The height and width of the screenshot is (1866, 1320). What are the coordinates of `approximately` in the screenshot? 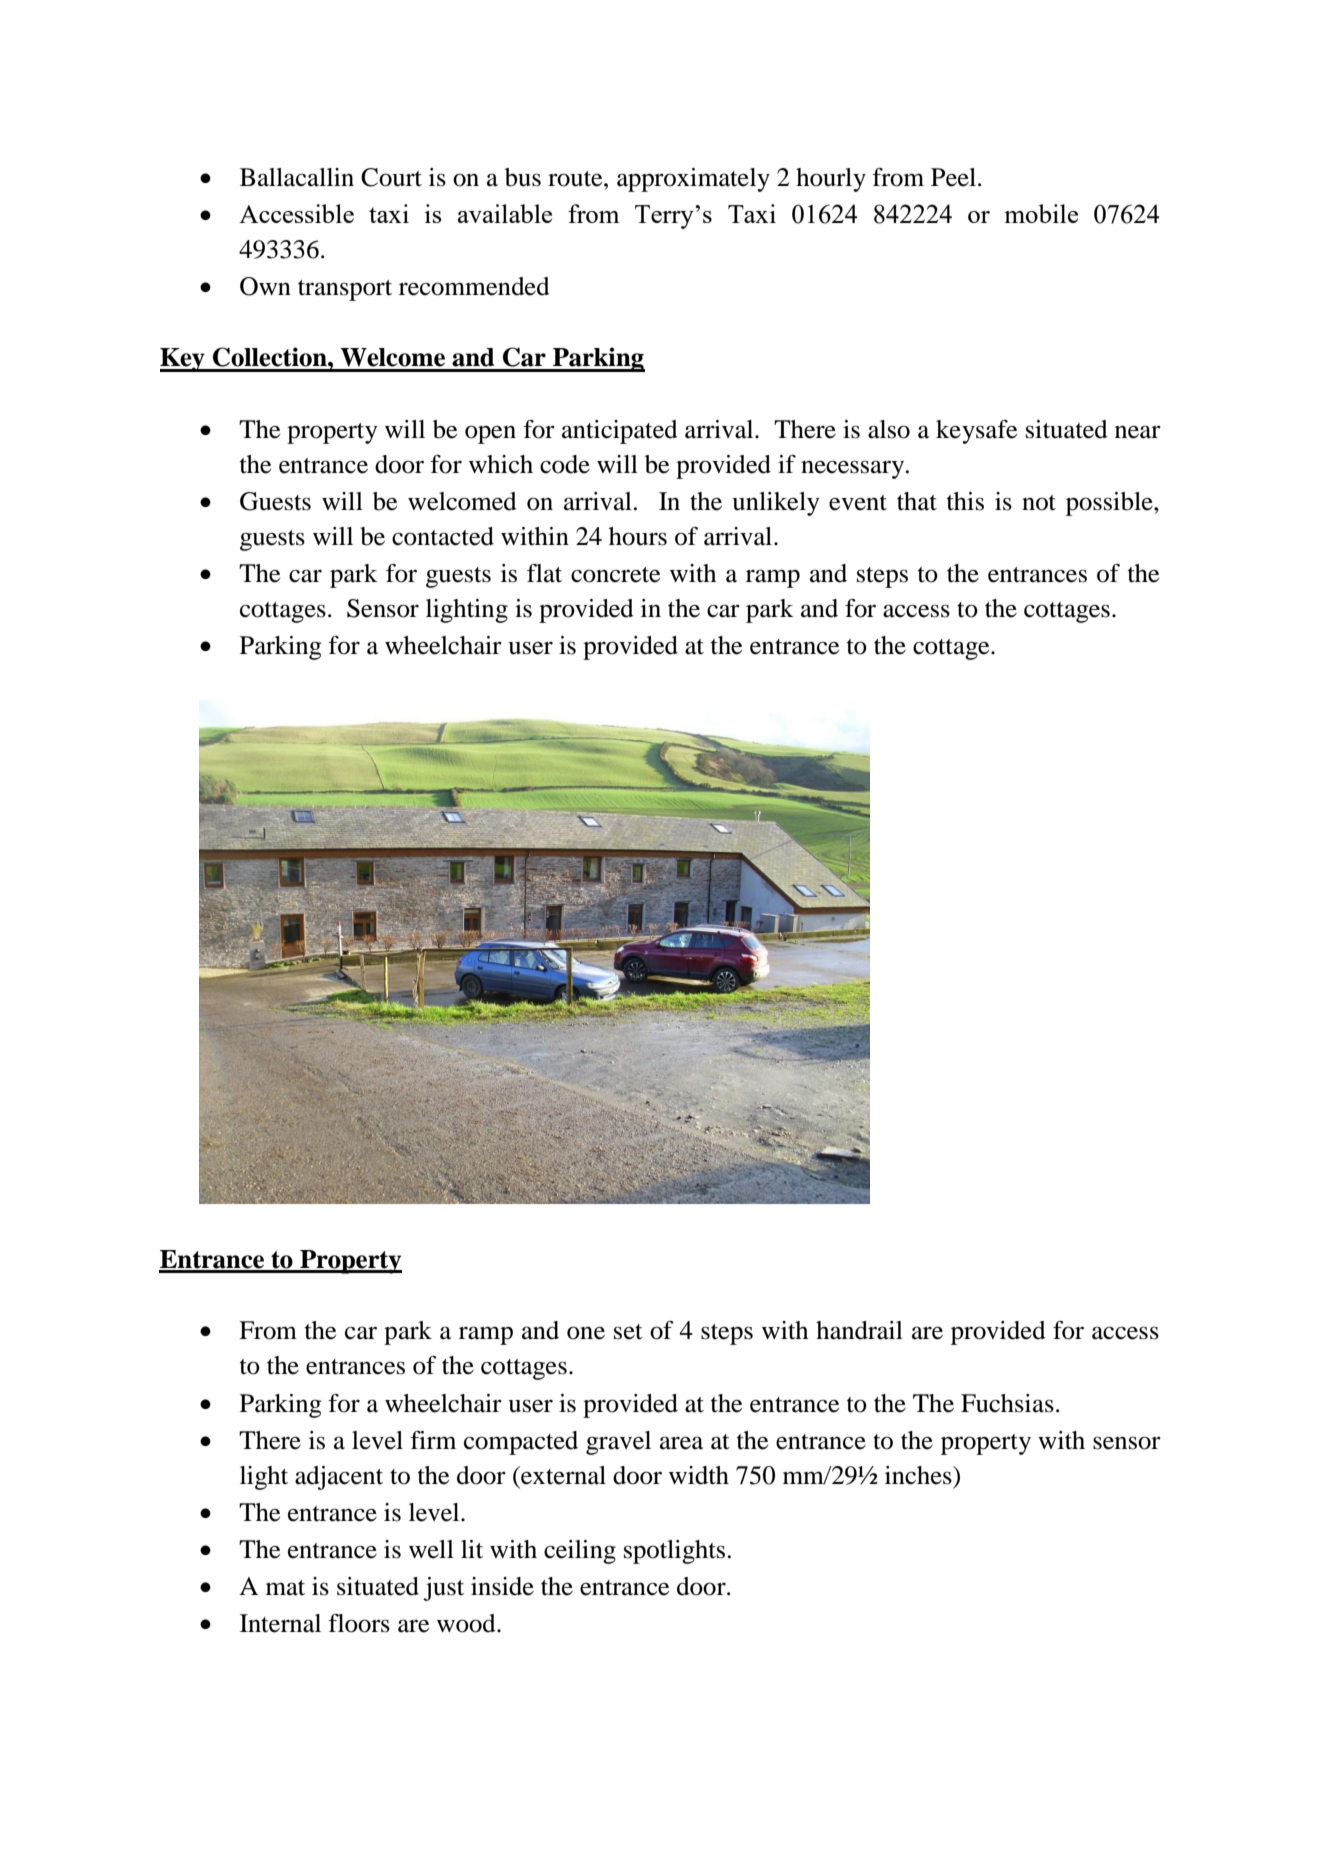 It's located at (693, 180).
